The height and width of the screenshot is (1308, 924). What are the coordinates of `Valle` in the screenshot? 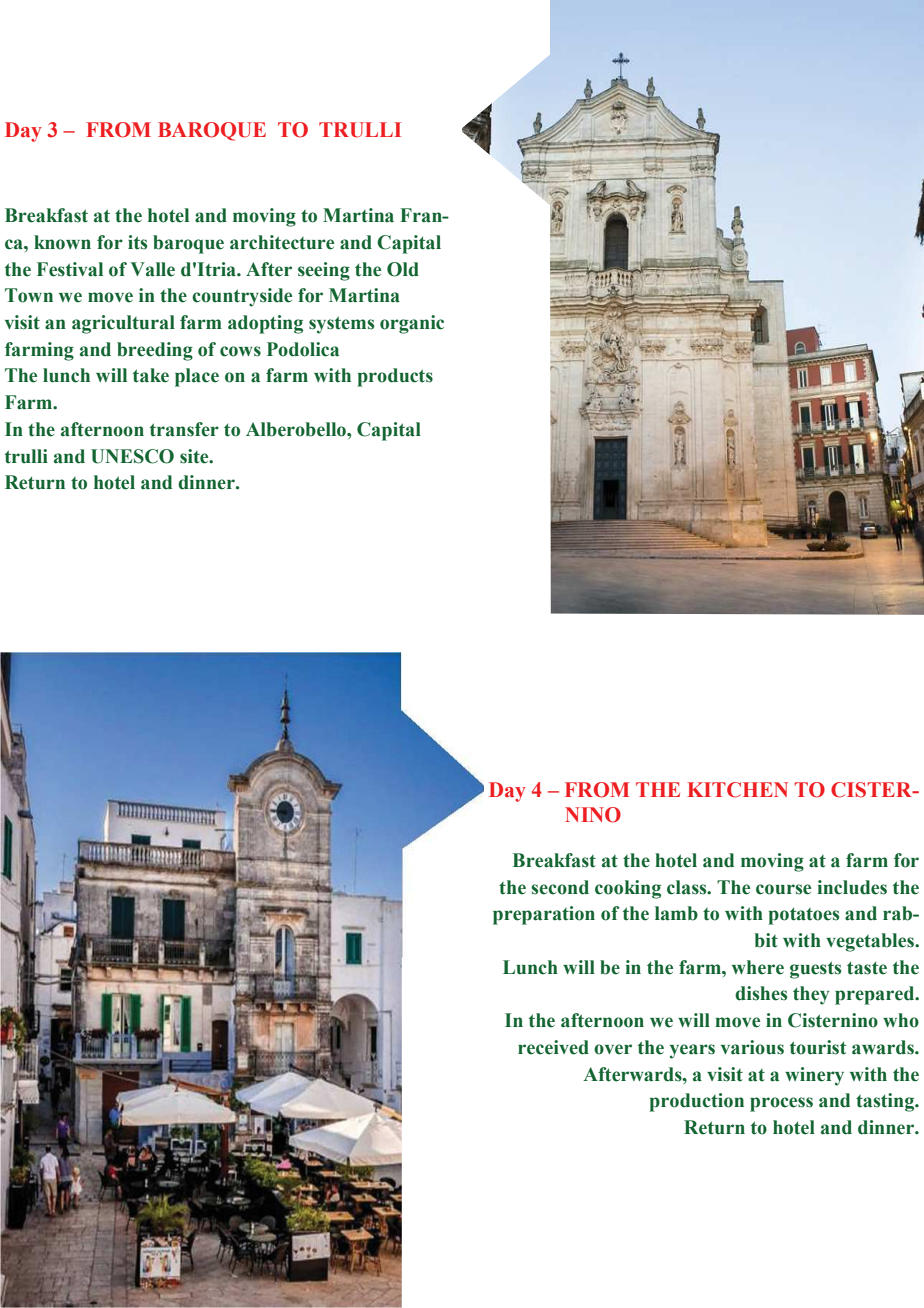 It's located at (153, 269).
